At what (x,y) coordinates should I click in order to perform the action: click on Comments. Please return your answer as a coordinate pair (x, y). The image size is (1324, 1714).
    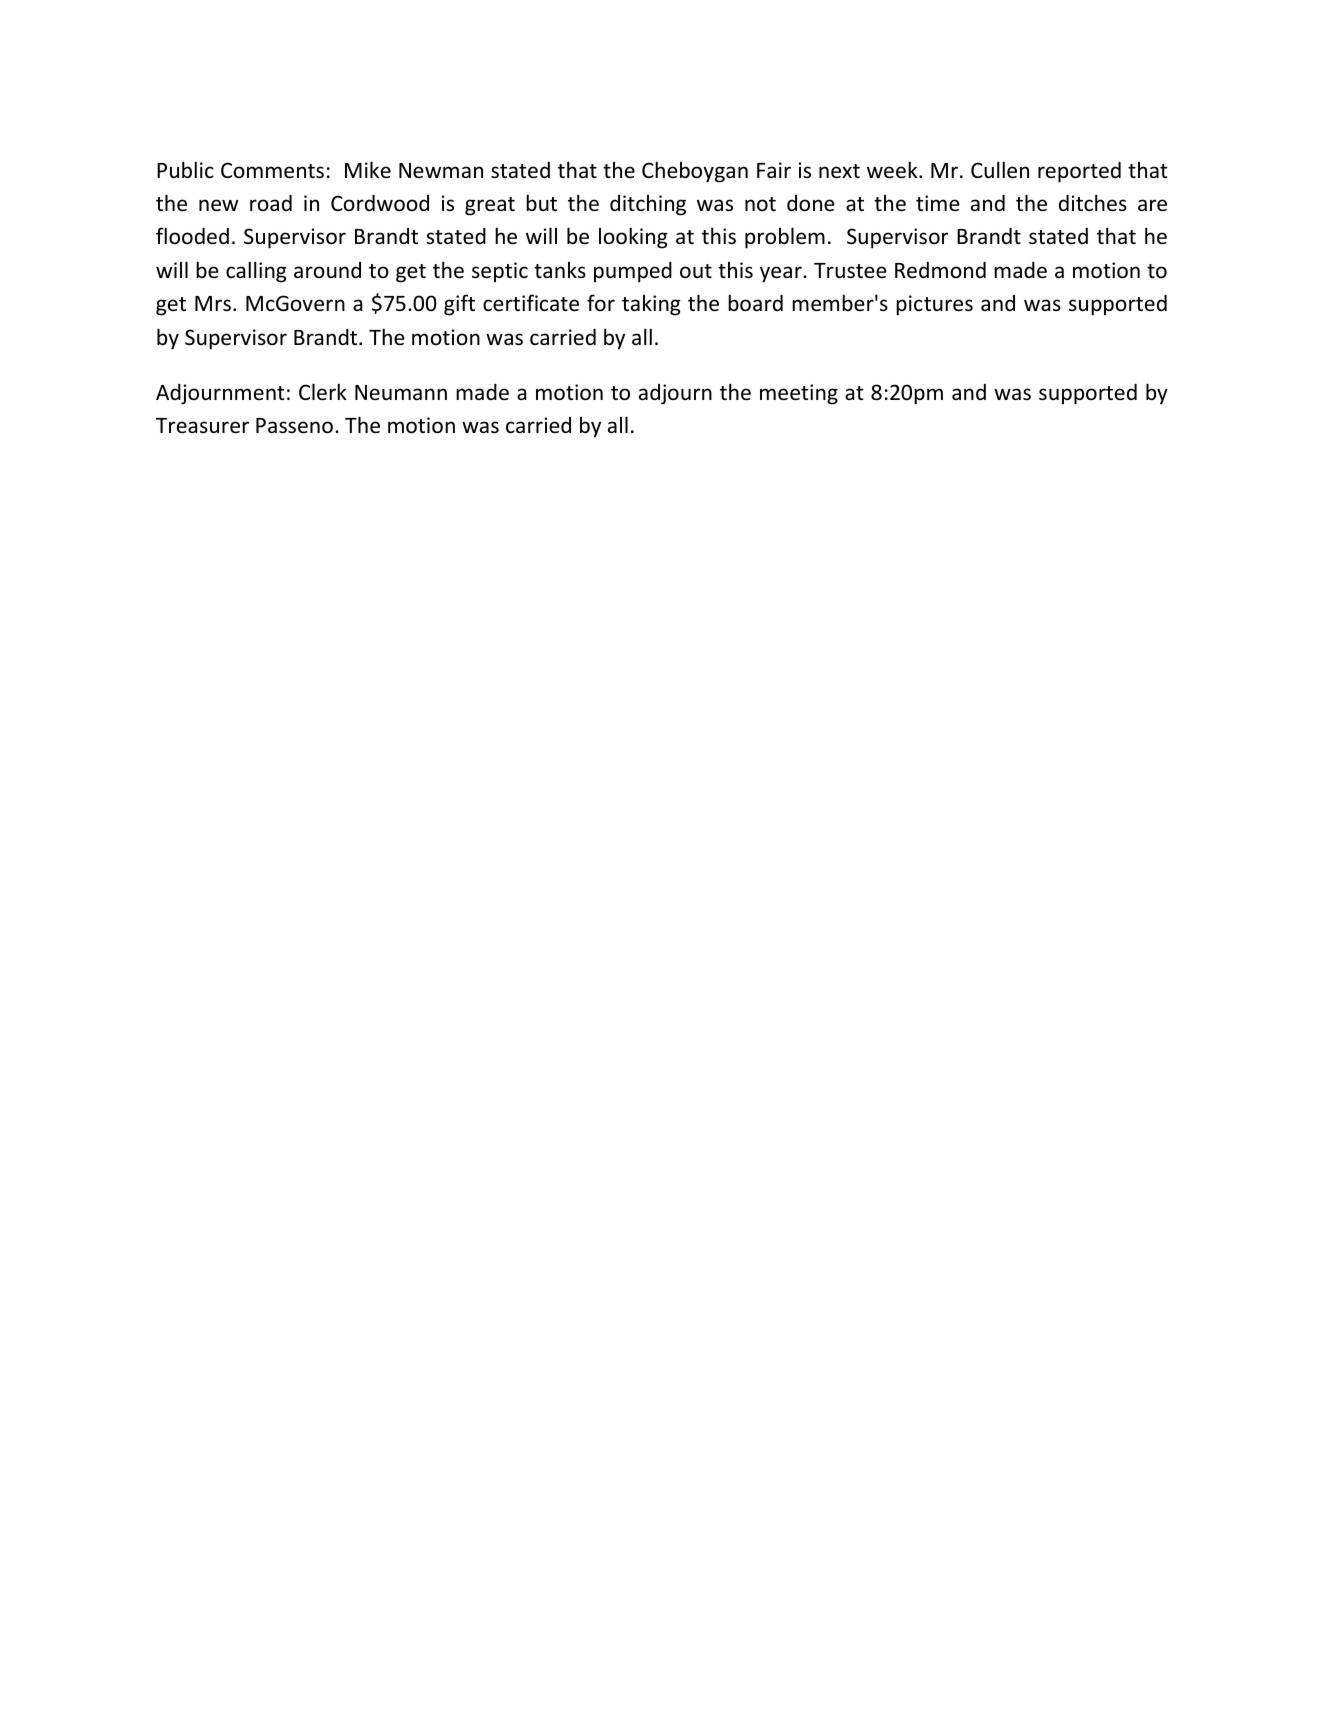
    Looking at the image, I should click on (272, 170).
